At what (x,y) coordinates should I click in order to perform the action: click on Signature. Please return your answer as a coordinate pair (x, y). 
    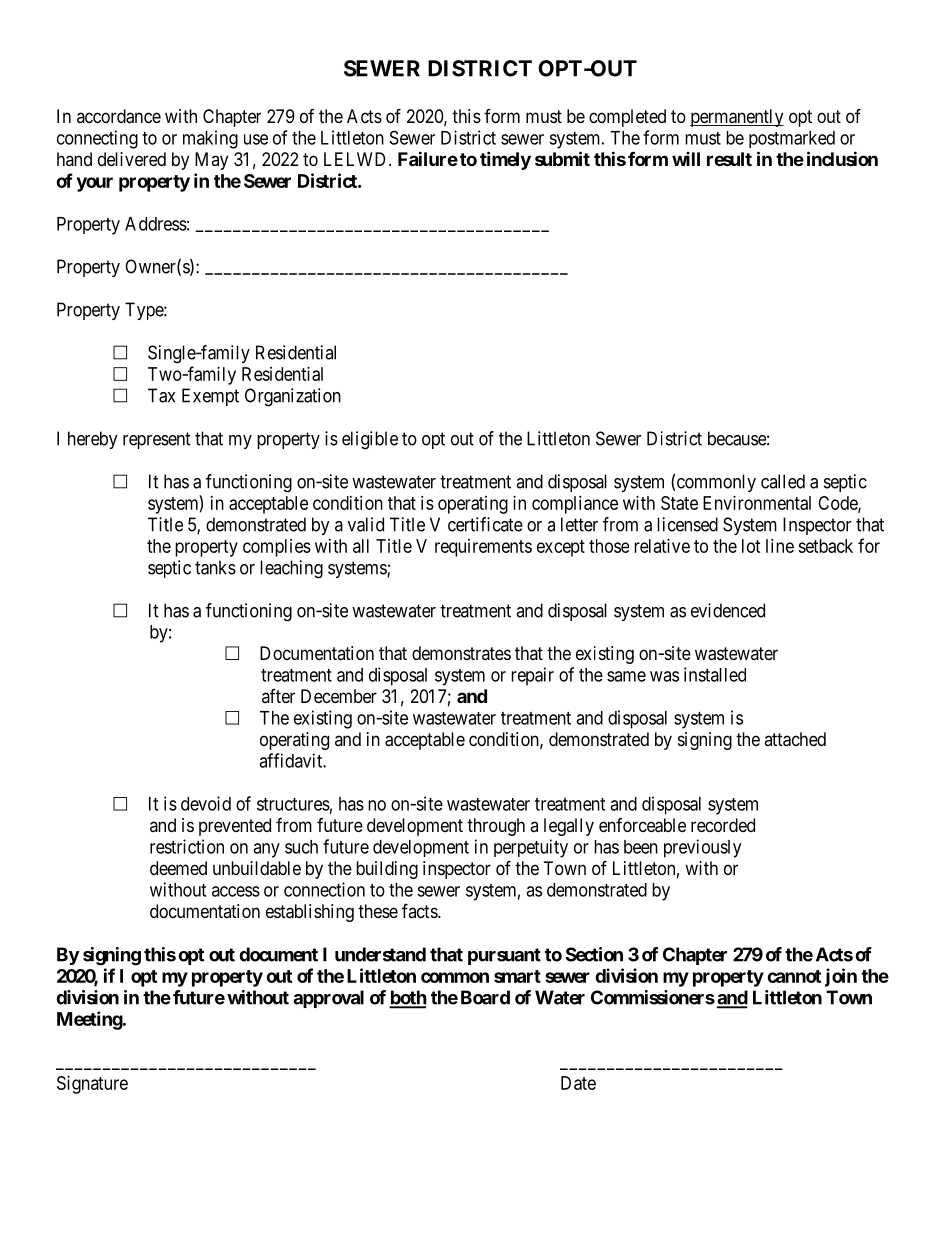
    Looking at the image, I should click on (92, 1085).
